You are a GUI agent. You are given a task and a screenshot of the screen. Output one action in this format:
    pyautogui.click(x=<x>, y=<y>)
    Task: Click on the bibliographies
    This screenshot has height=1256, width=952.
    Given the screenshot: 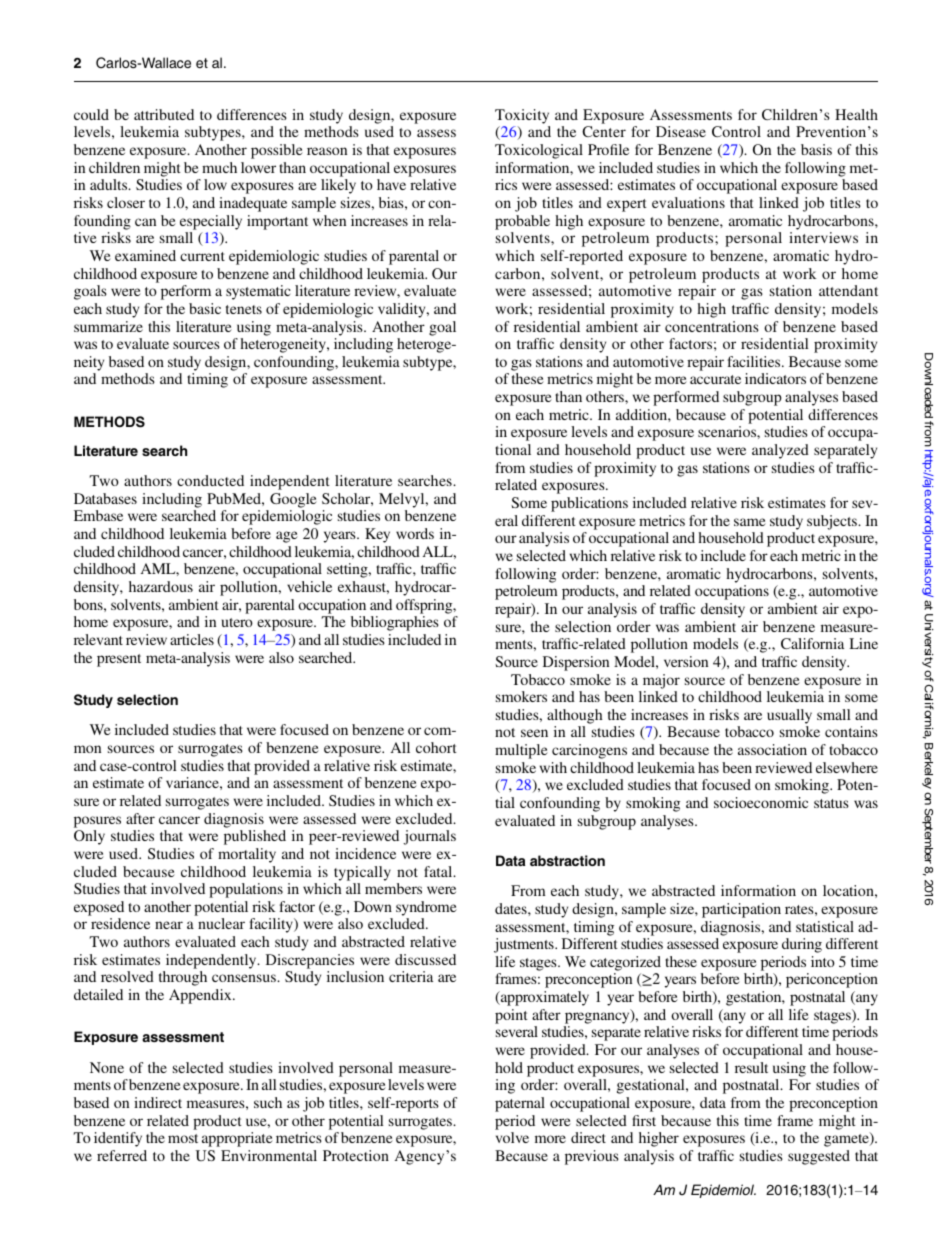 What is the action you would take?
    pyautogui.click(x=395, y=623)
